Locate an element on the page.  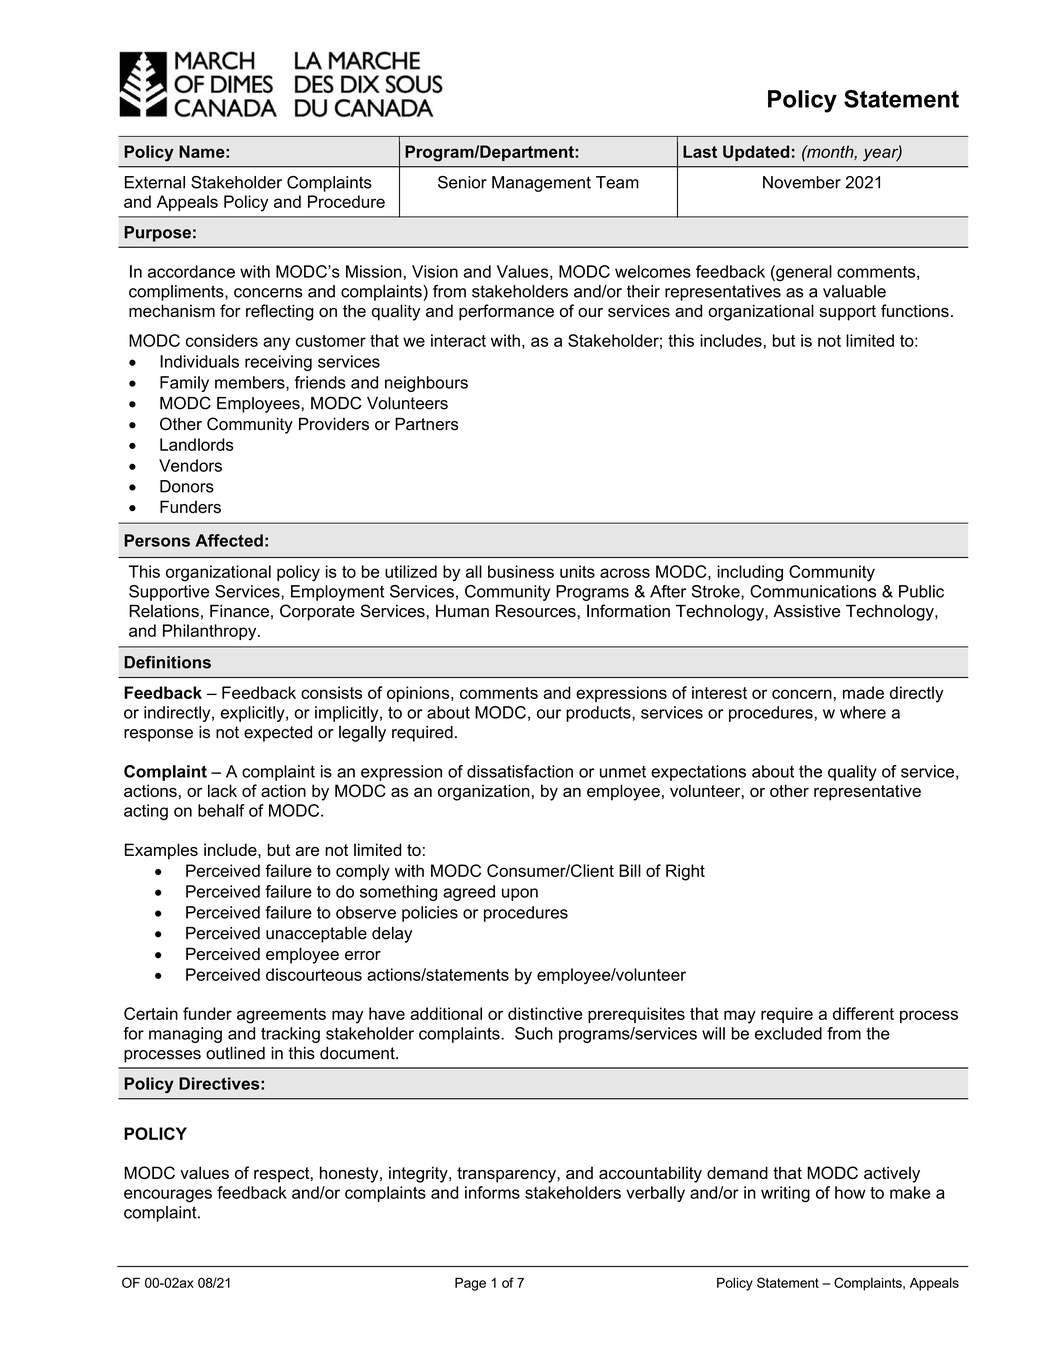
products is located at coordinates (599, 714).
